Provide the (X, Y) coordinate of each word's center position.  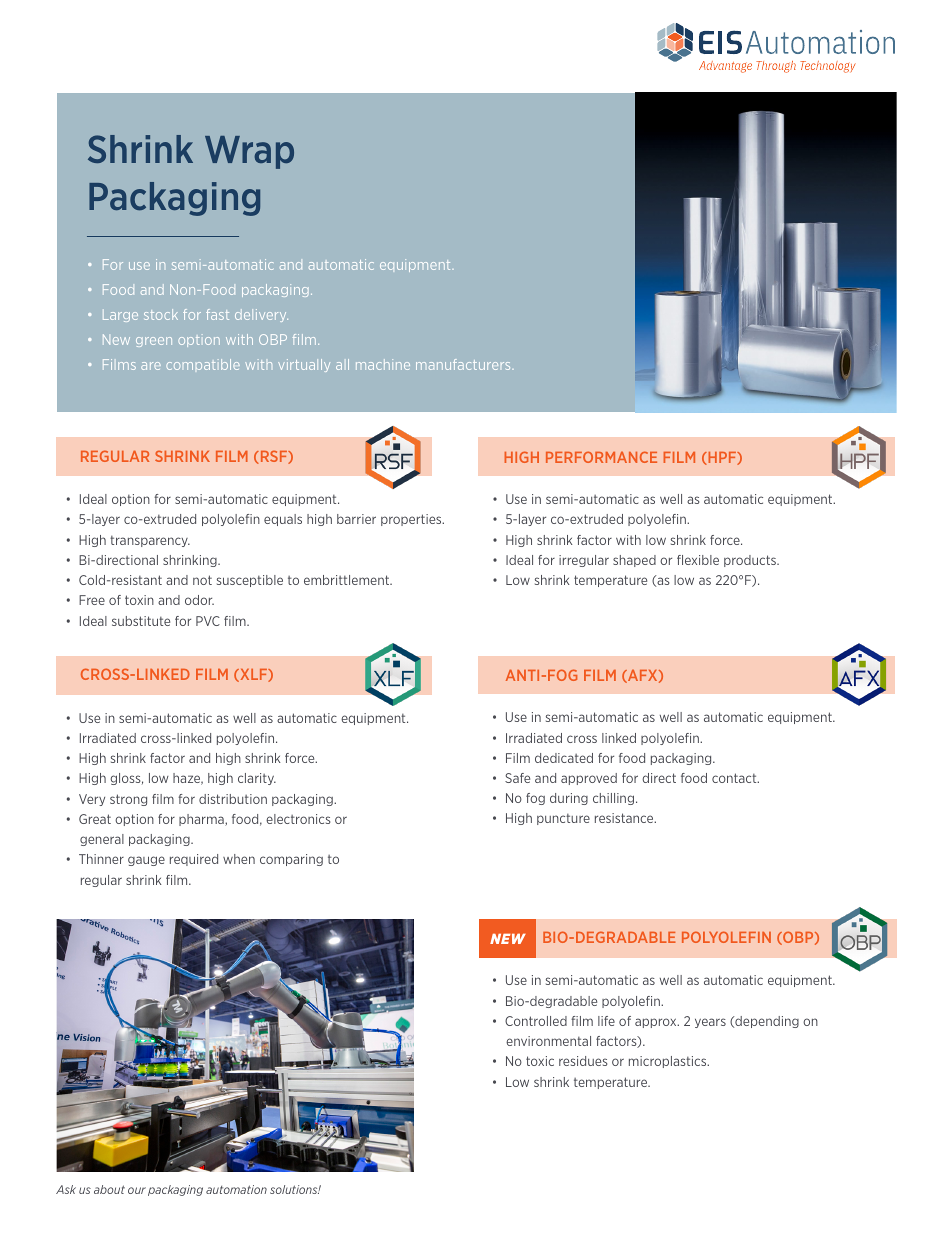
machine (383, 364)
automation (236, 1189)
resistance (625, 818)
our (137, 1190)
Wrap (249, 152)
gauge (146, 861)
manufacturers (464, 364)
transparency (150, 541)
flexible (698, 560)
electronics (298, 819)
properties (412, 520)
